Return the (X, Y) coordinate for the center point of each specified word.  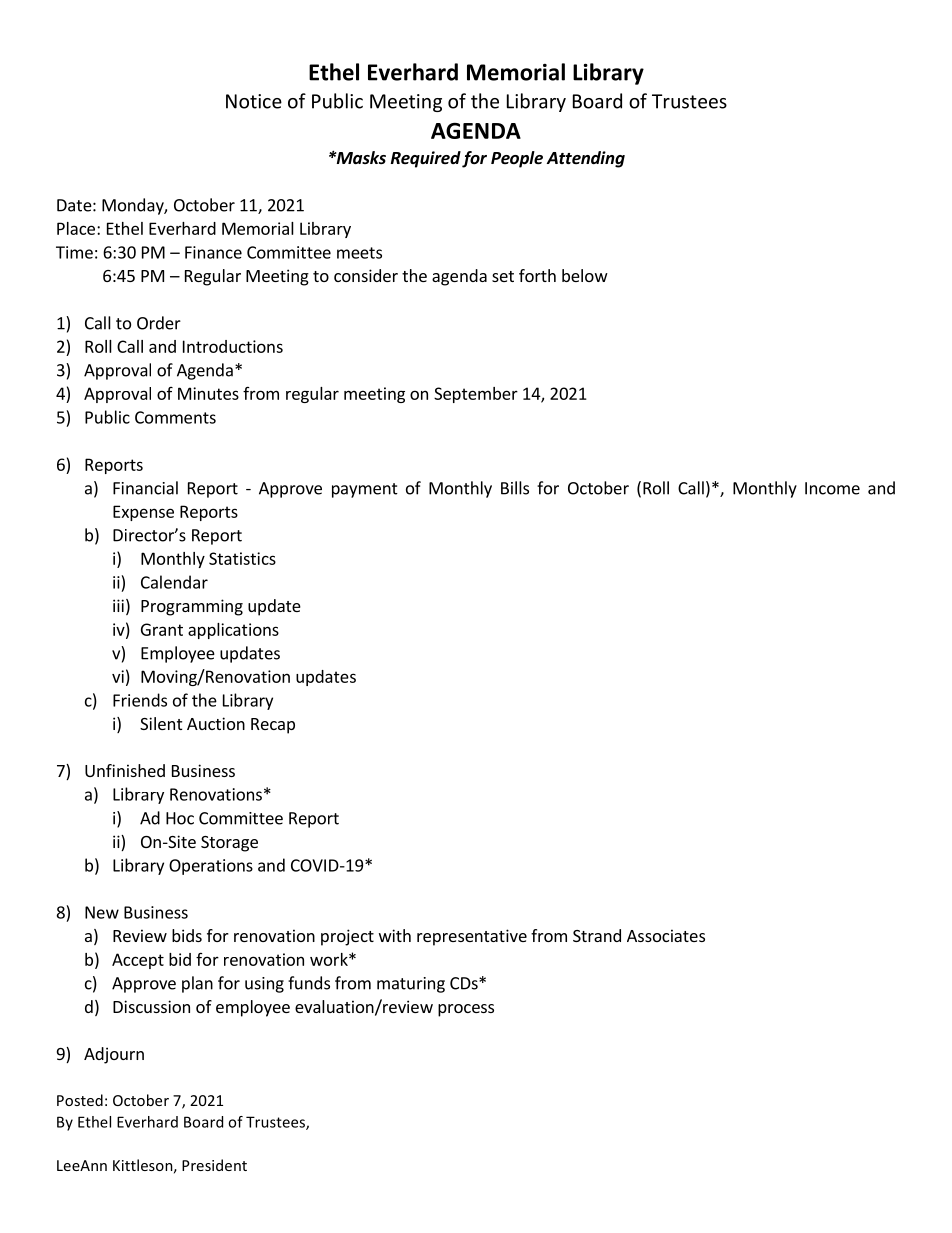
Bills (515, 488)
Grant (162, 629)
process (466, 1010)
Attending (586, 159)
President (214, 1165)
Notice (254, 101)
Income (832, 488)
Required (426, 159)
